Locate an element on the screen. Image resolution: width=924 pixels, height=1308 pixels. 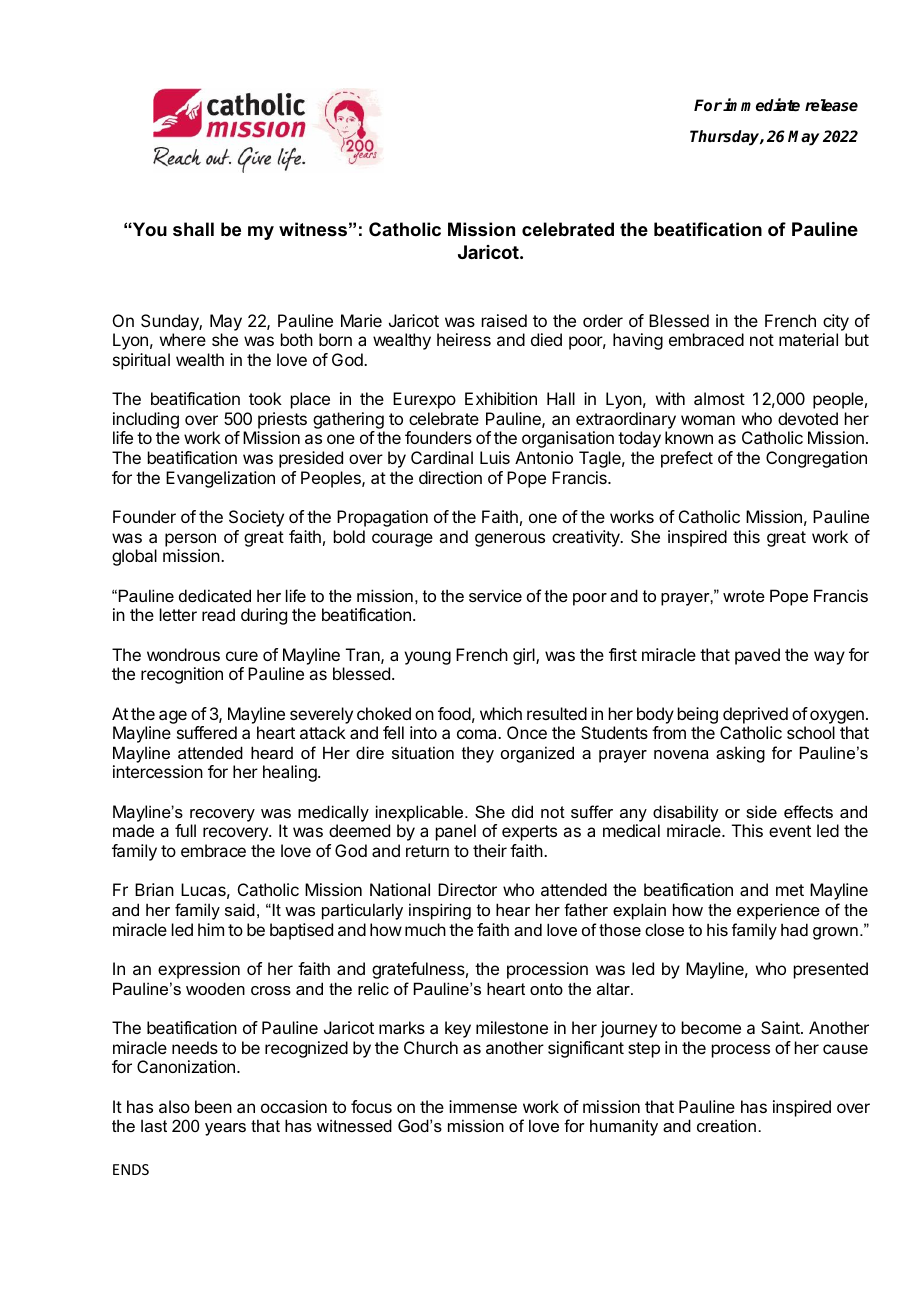
material is located at coordinates (808, 339).
